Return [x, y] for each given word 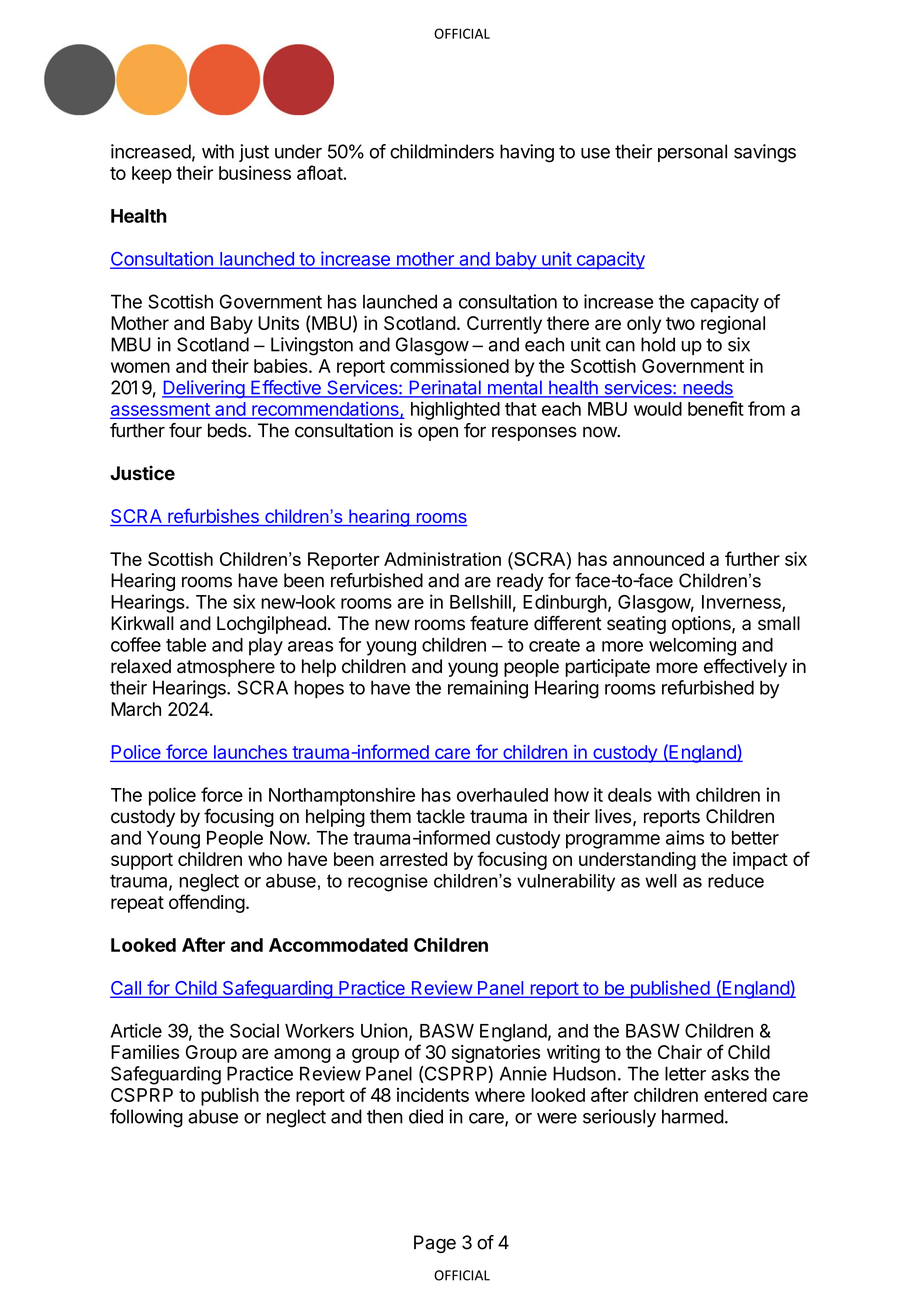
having [527, 153]
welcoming [692, 646]
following [146, 1118]
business [255, 173]
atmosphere [226, 668]
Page [435, 1244]
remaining [488, 689]
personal [692, 153]
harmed [693, 1116]
